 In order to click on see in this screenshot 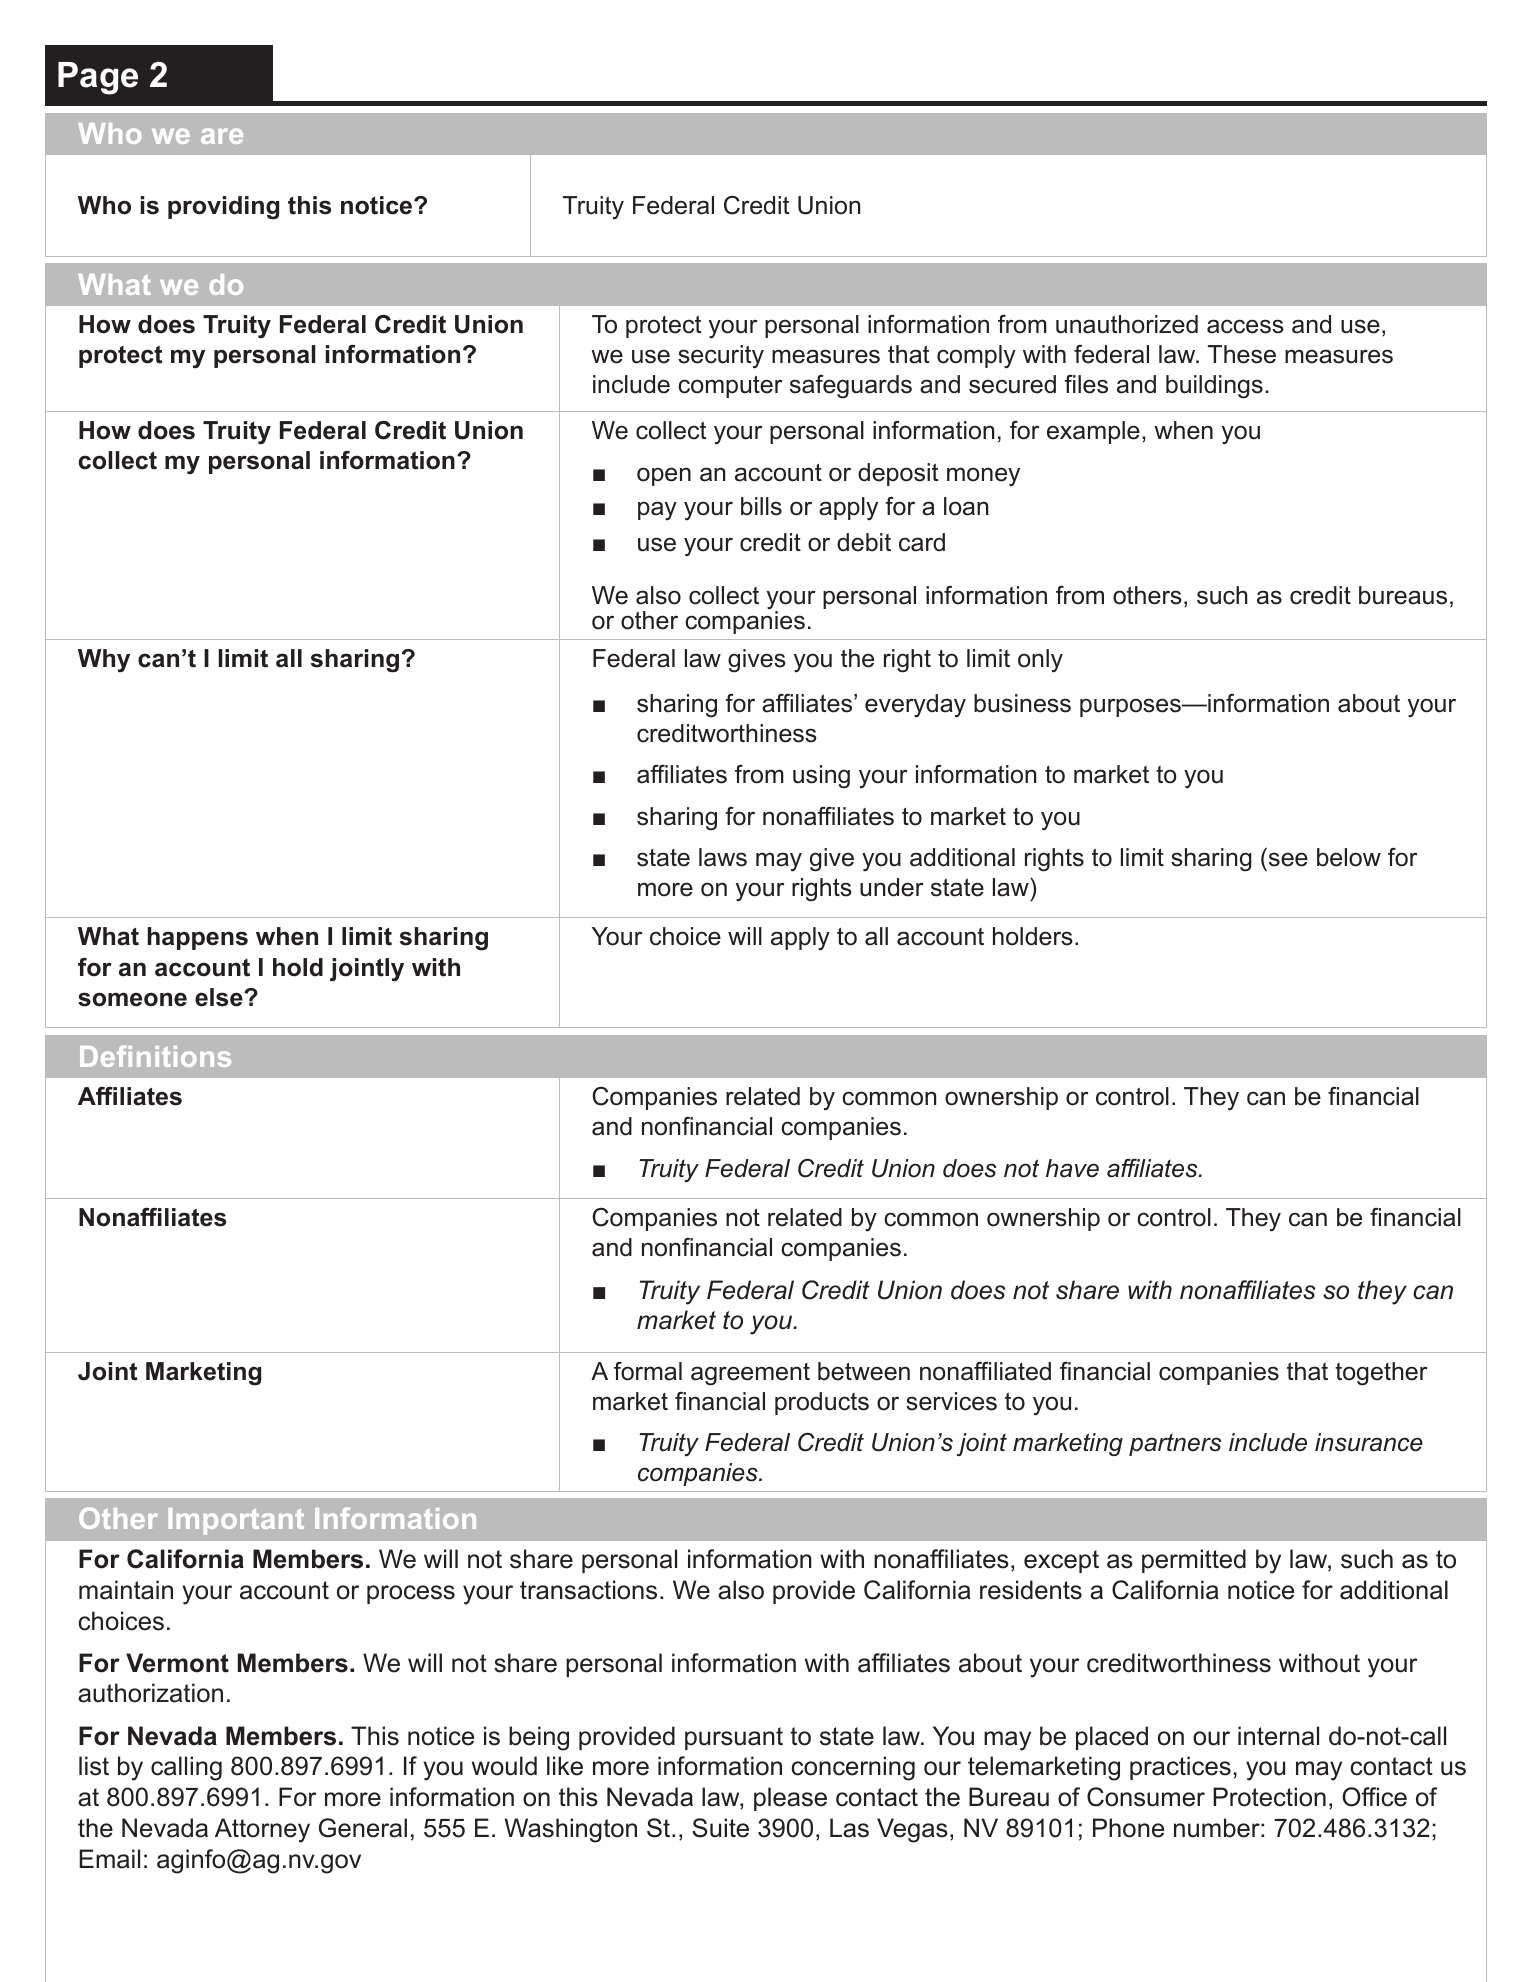, I will do `click(1288, 859)`.
